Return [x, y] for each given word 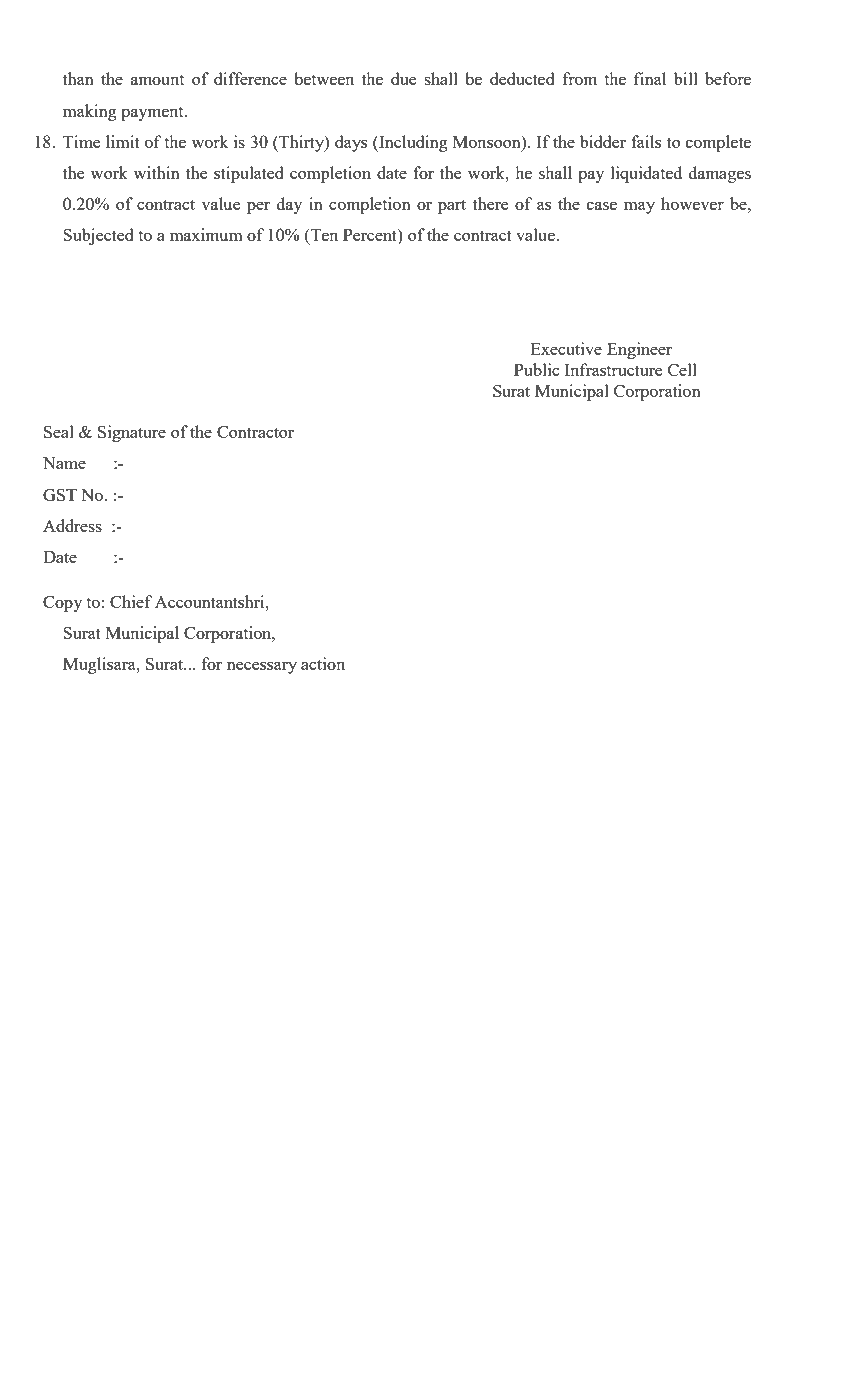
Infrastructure [613, 369]
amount [157, 80]
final [650, 78]
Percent [371, 236]
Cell [682, 369]
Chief [131, 601]
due [403, 78]
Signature [132, 433]
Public [537, 369]
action [323, 663]
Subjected [98, 236]
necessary [262, 668]
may [639, 208]
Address [72, 525]
